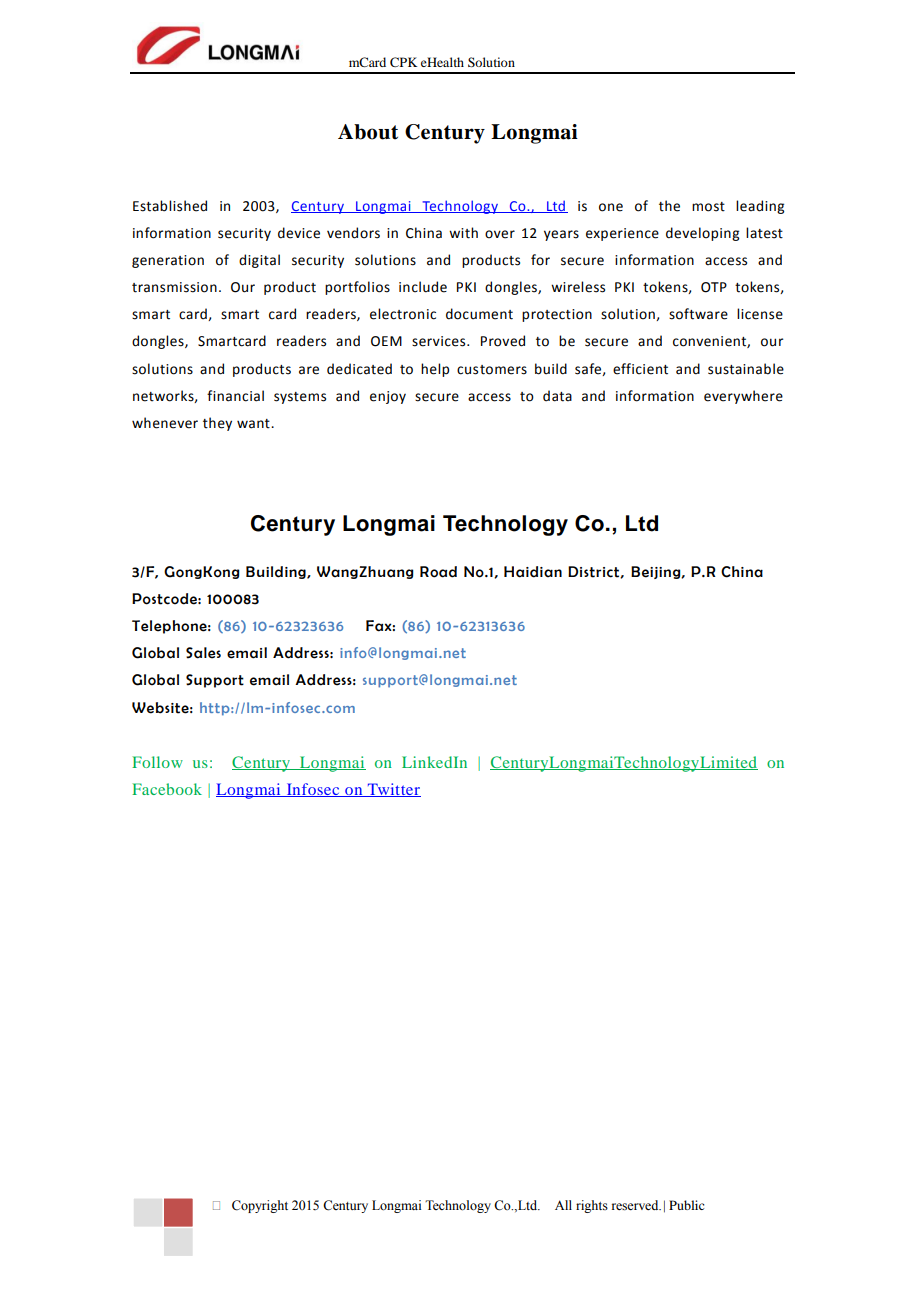 Image resolution: width=924 pixels, height=1308 pixels. Describe the element at coordinates (404, 62) in the document. I see `CPK` at that location.
